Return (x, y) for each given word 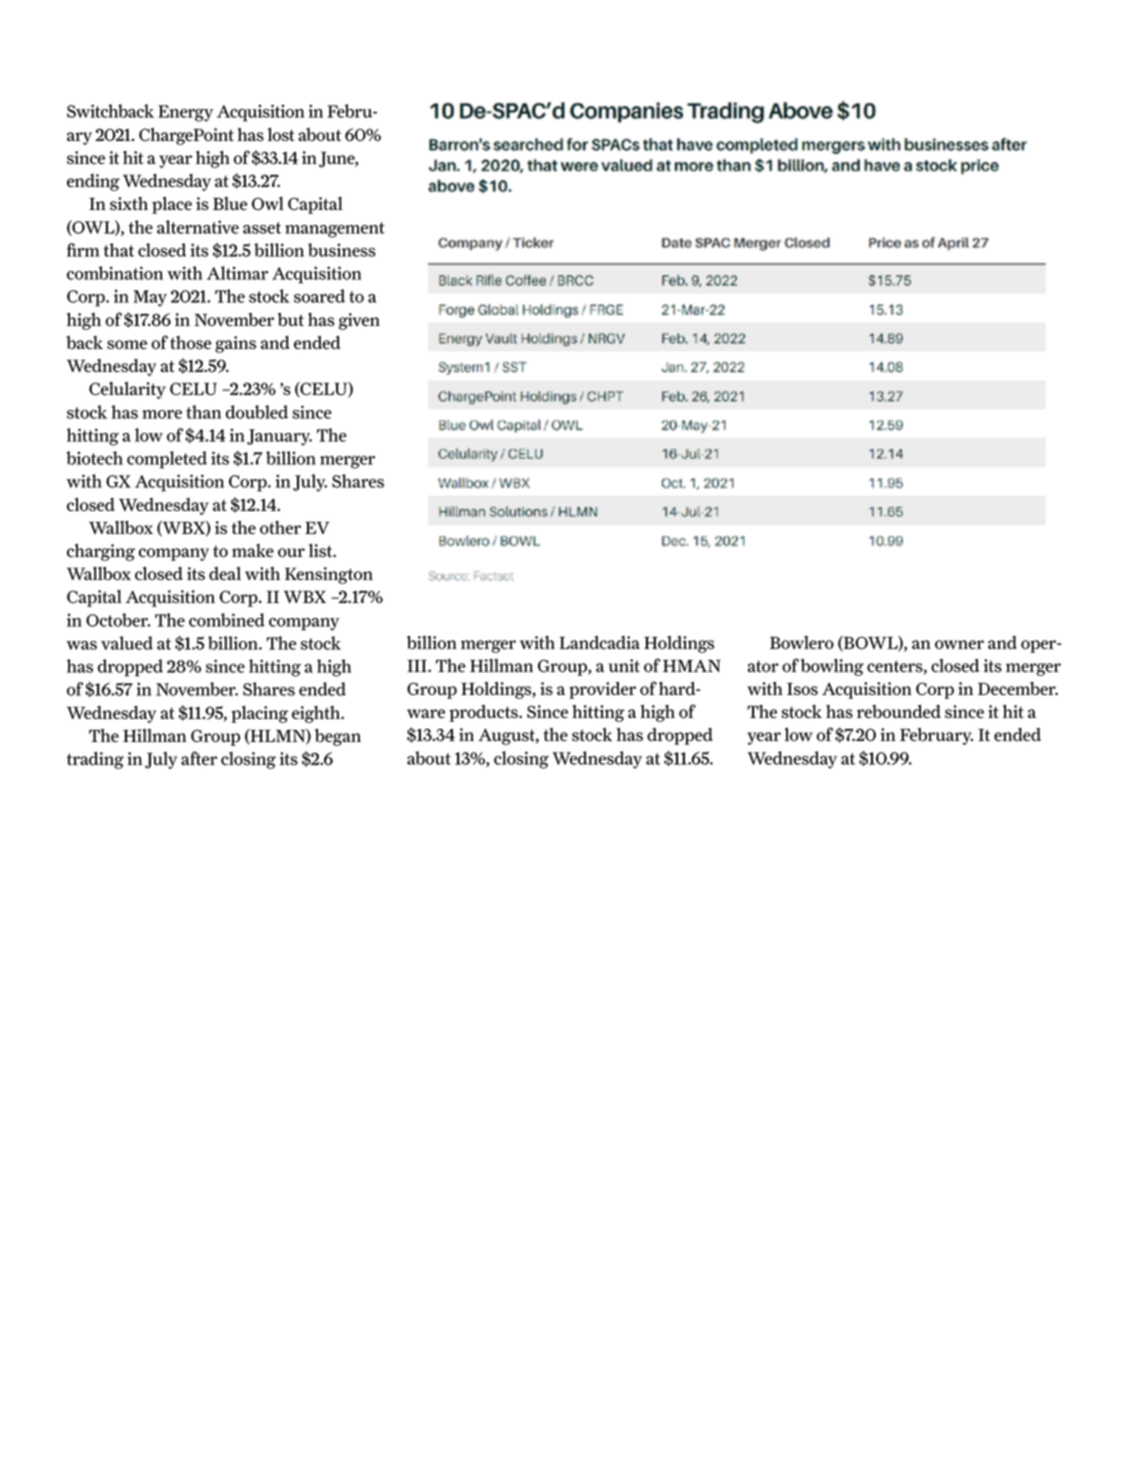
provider (602, 690)
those (190, 343)
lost (281, 135)
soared (319, 296)
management (335, 230)
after (199, 758)
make (253, 550)
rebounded (899, 712)
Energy (185, 113)
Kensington (329, 575)
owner (959, 645)
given (359, 321)
